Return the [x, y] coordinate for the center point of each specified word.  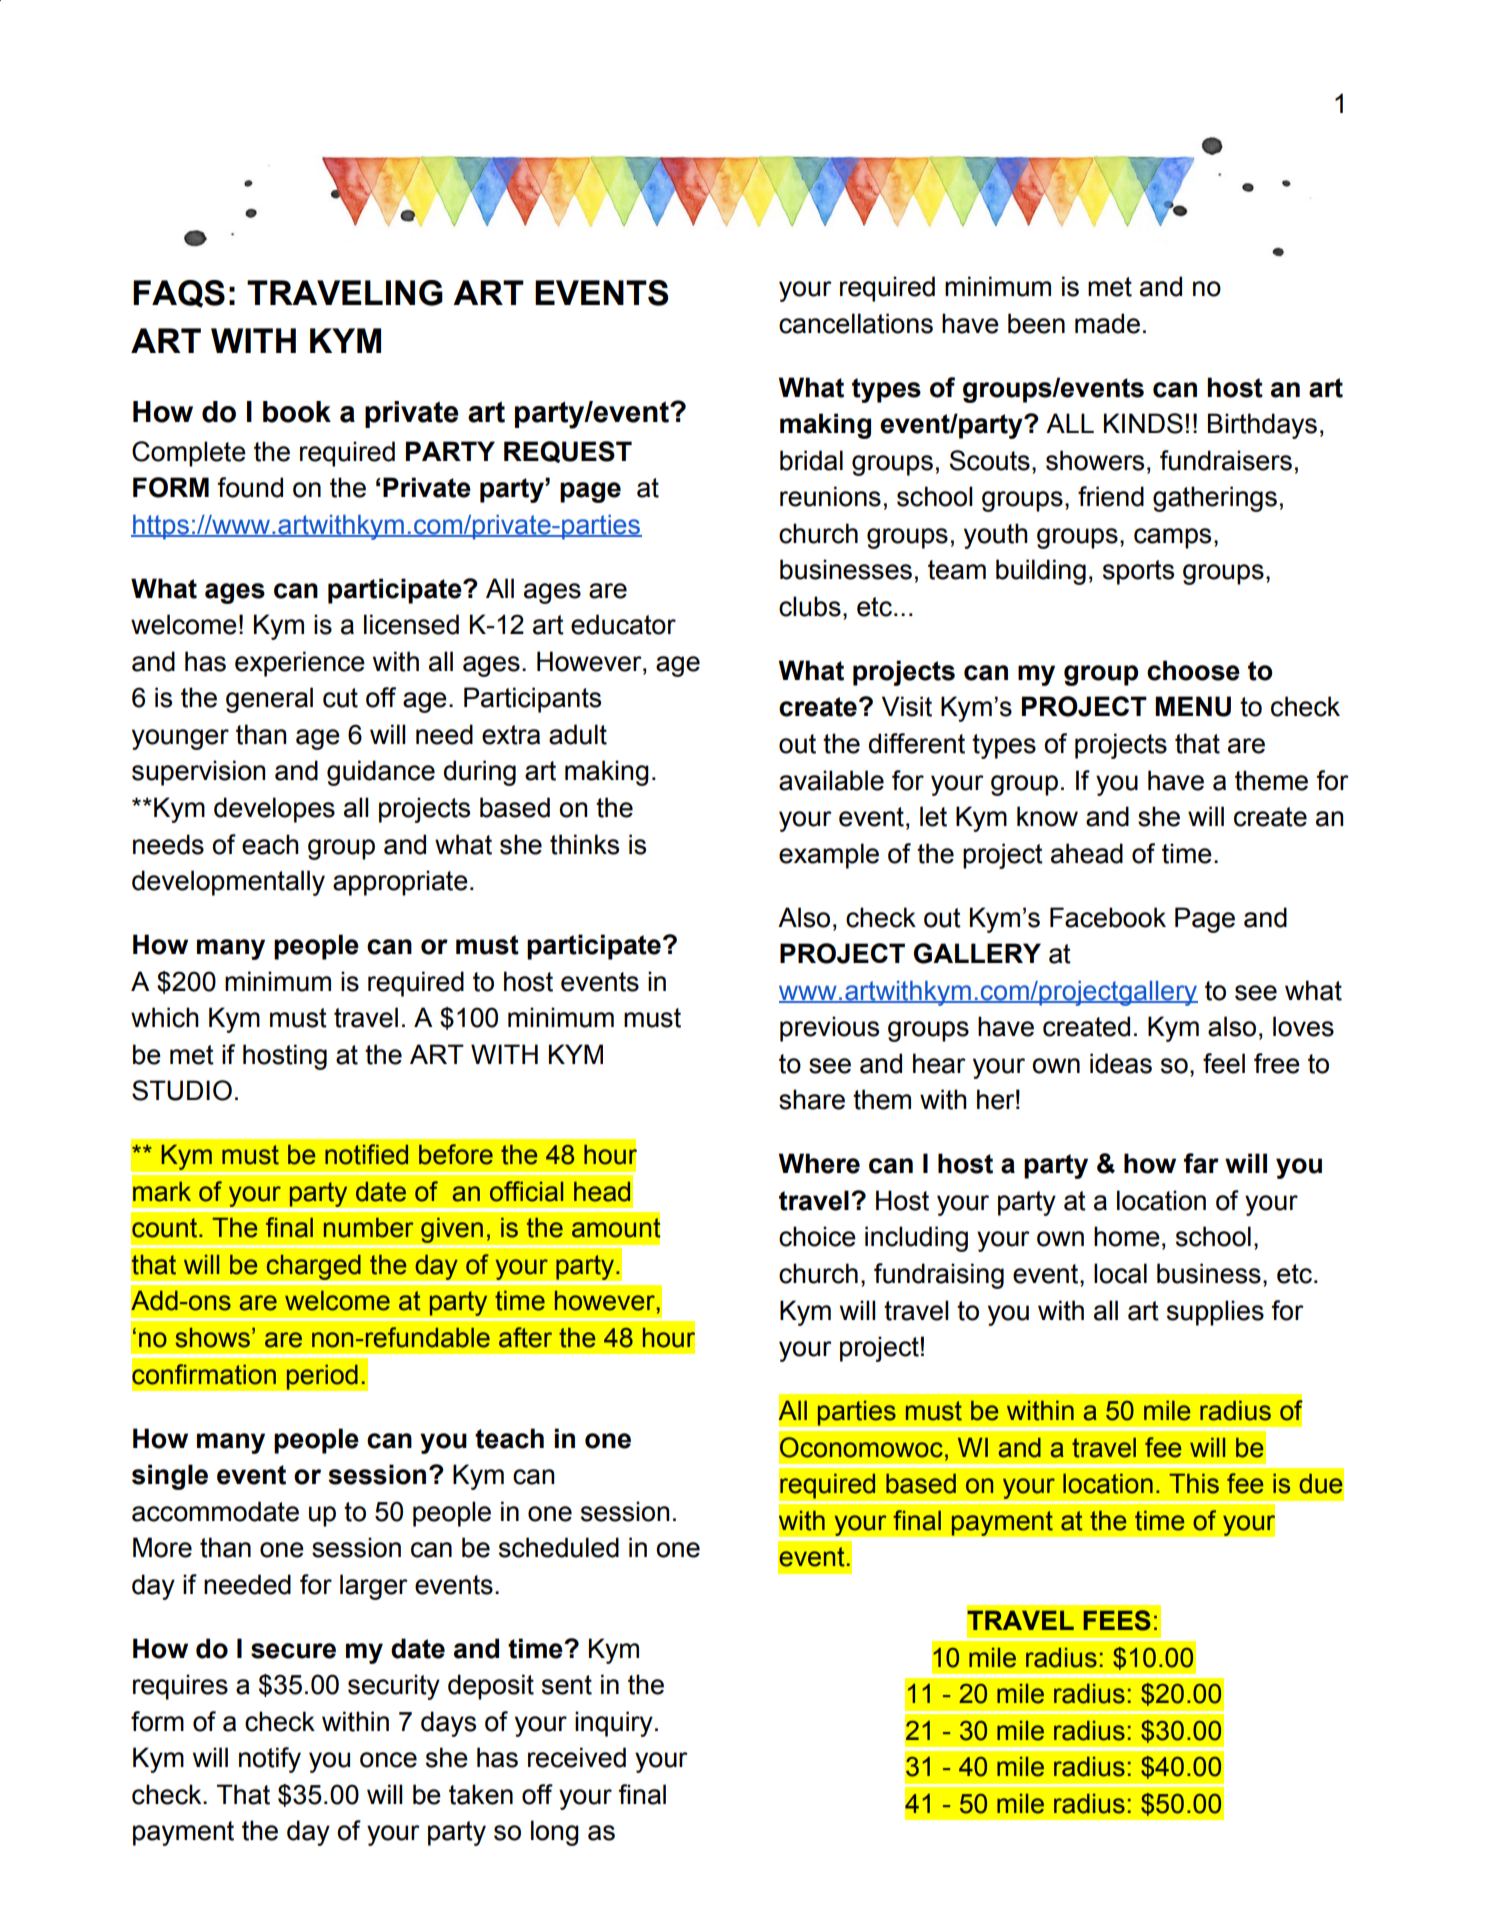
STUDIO [182, 1090]
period [322, 1377]
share [812, 1099]
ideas [1121, 1063]
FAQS [179, 294]
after [525, 1337]
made [1107, 323]
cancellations [856, 323]
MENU [1193, 706]
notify [270, 1760]
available [831, 780]
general [269, 700]
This [1194, 1483]
